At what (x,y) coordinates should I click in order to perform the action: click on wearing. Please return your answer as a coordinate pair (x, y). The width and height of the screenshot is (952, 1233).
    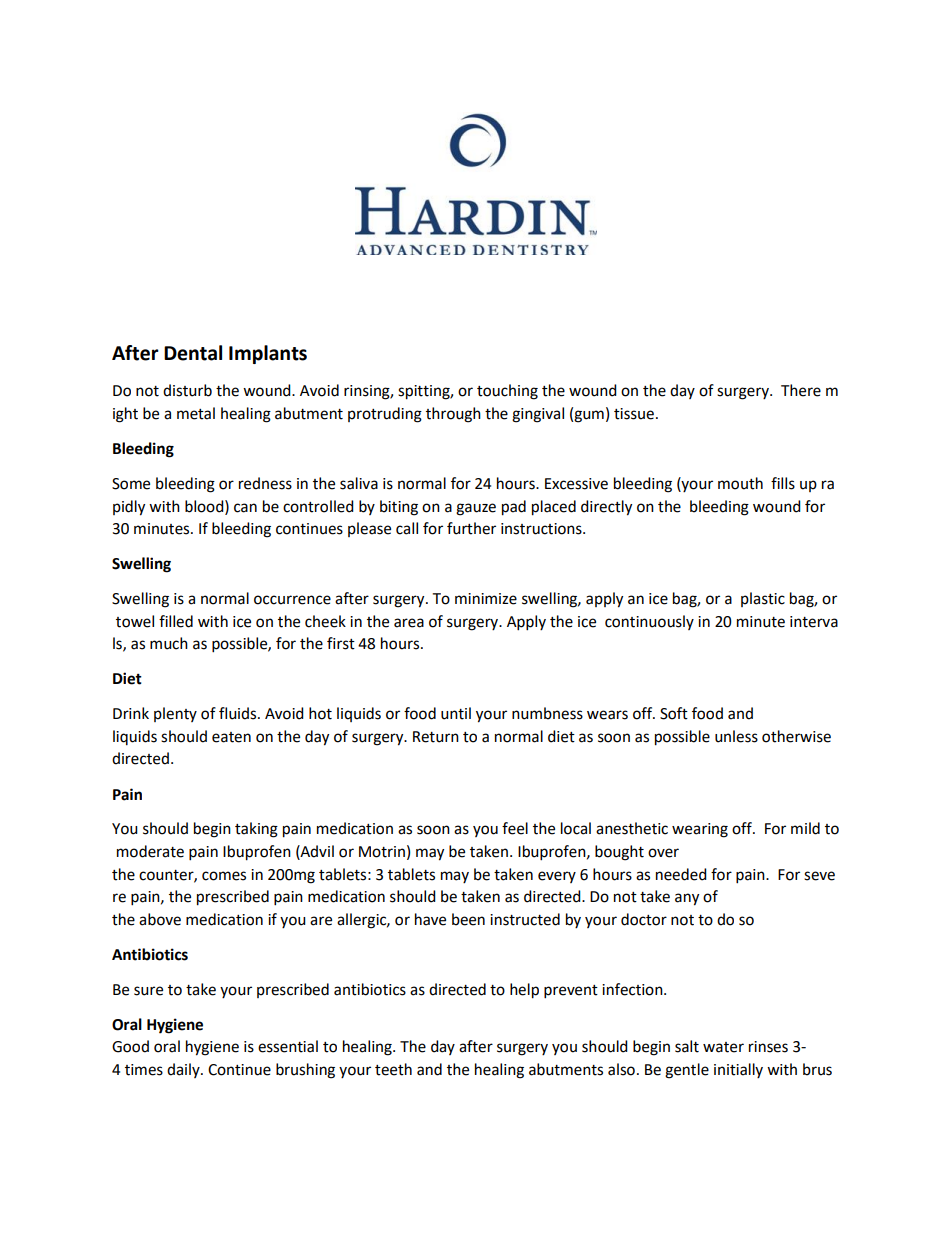
    Looking at the image, I should click on (700, 830).
